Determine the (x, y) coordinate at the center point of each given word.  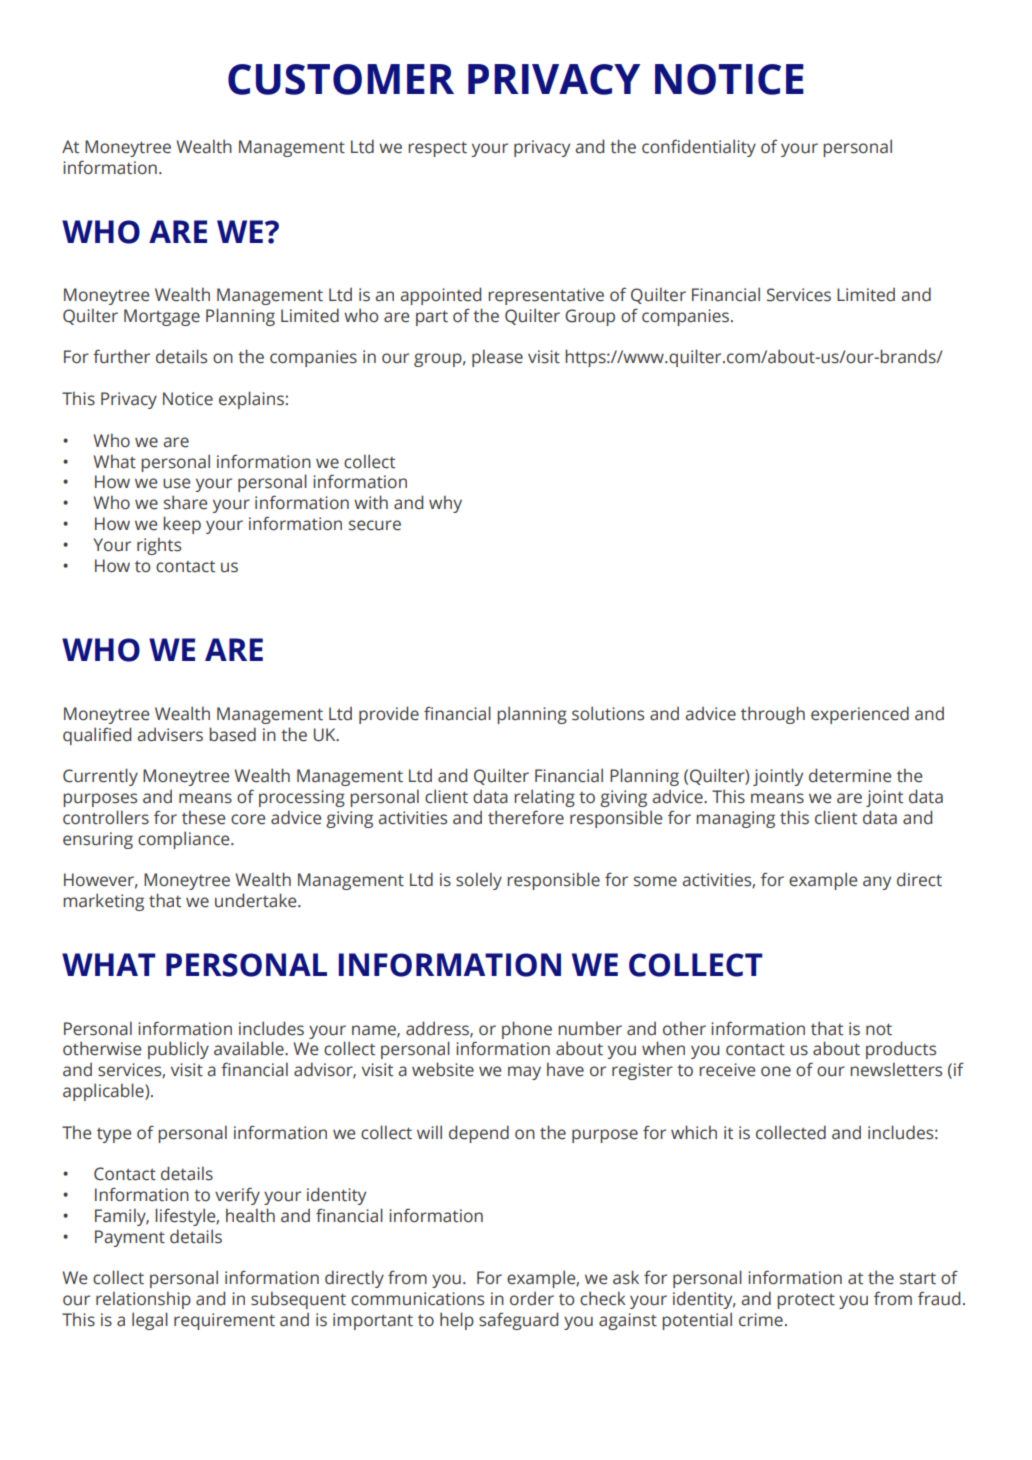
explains (251, 400)
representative (546, 296)
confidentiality (699, 148)
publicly (178, 1050)
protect (806, 1301)
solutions (608, 713)
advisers (170, 735)
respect (437, 149)
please (497, 358)
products (901, 1050)
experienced (860, 715)
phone (527, 1030)
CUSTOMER (341, 79)
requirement (224, 1321)
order (532, 1299)
